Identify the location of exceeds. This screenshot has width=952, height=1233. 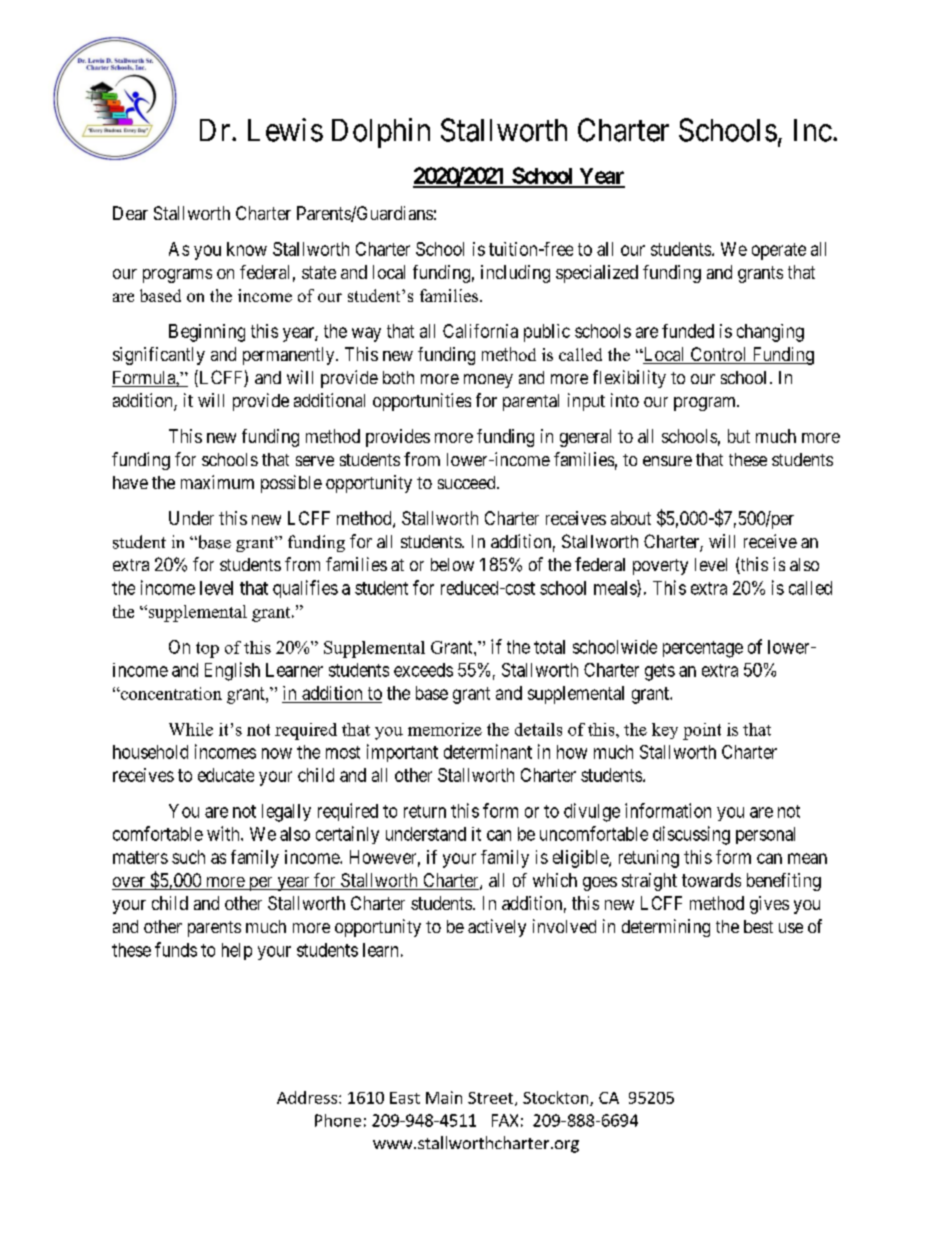
(423, 670).
